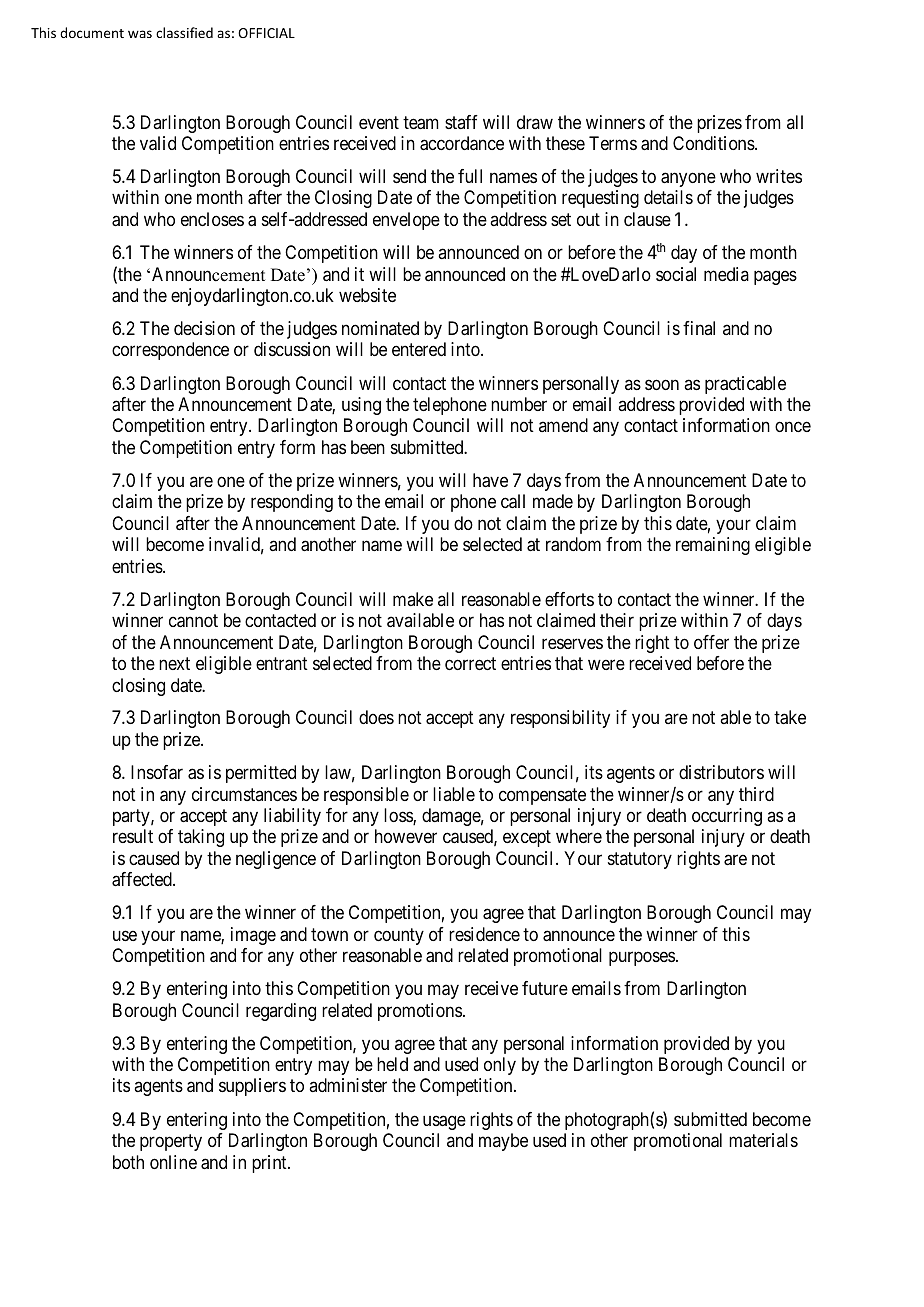 The width and height of the document is (924, 1307). What do you see at coordinates (444, 1122) in the document?
I see `usage` at bounding box center [444, 1122].
